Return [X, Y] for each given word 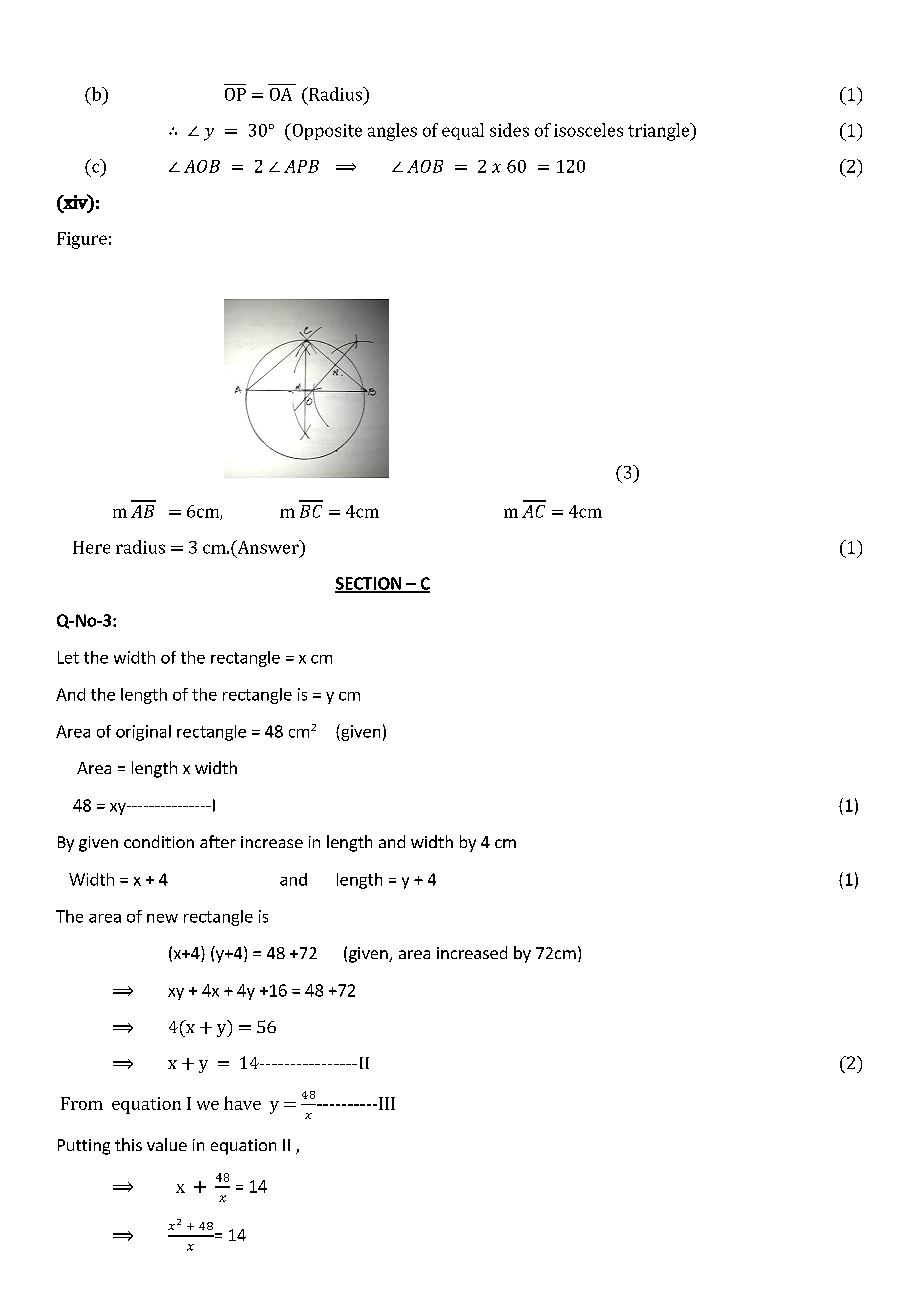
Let [68, 657]
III [387, 1103]
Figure [82, 240]
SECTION [369, 584]
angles [392, 132]
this [128, 1144]
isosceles [588, 130]
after [218, 841]
